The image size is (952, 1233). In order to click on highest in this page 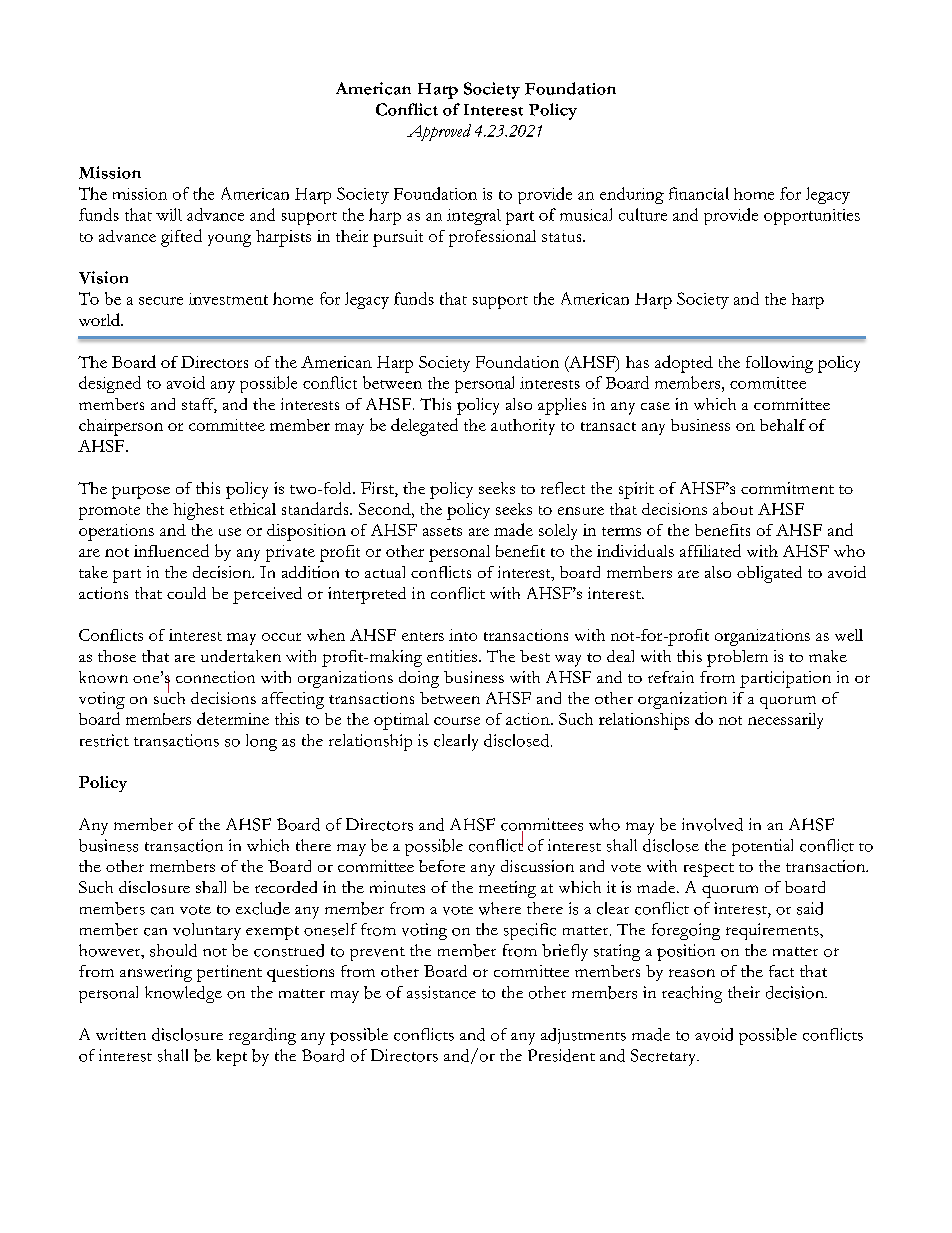, I will do `click(198, 511)`.
